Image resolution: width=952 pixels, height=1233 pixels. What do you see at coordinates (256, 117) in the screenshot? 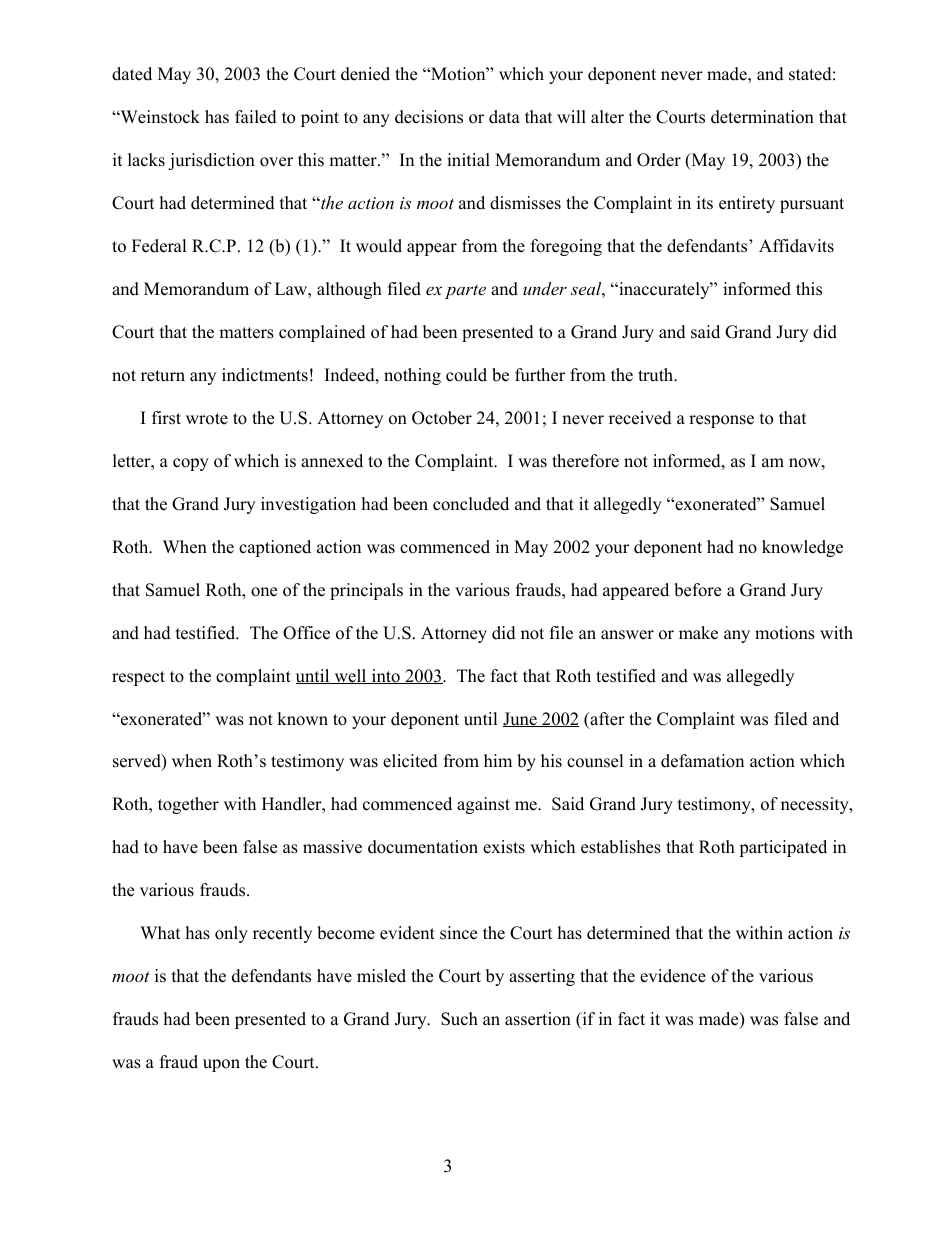
I see `failed` at bounding box center [256, 117].
